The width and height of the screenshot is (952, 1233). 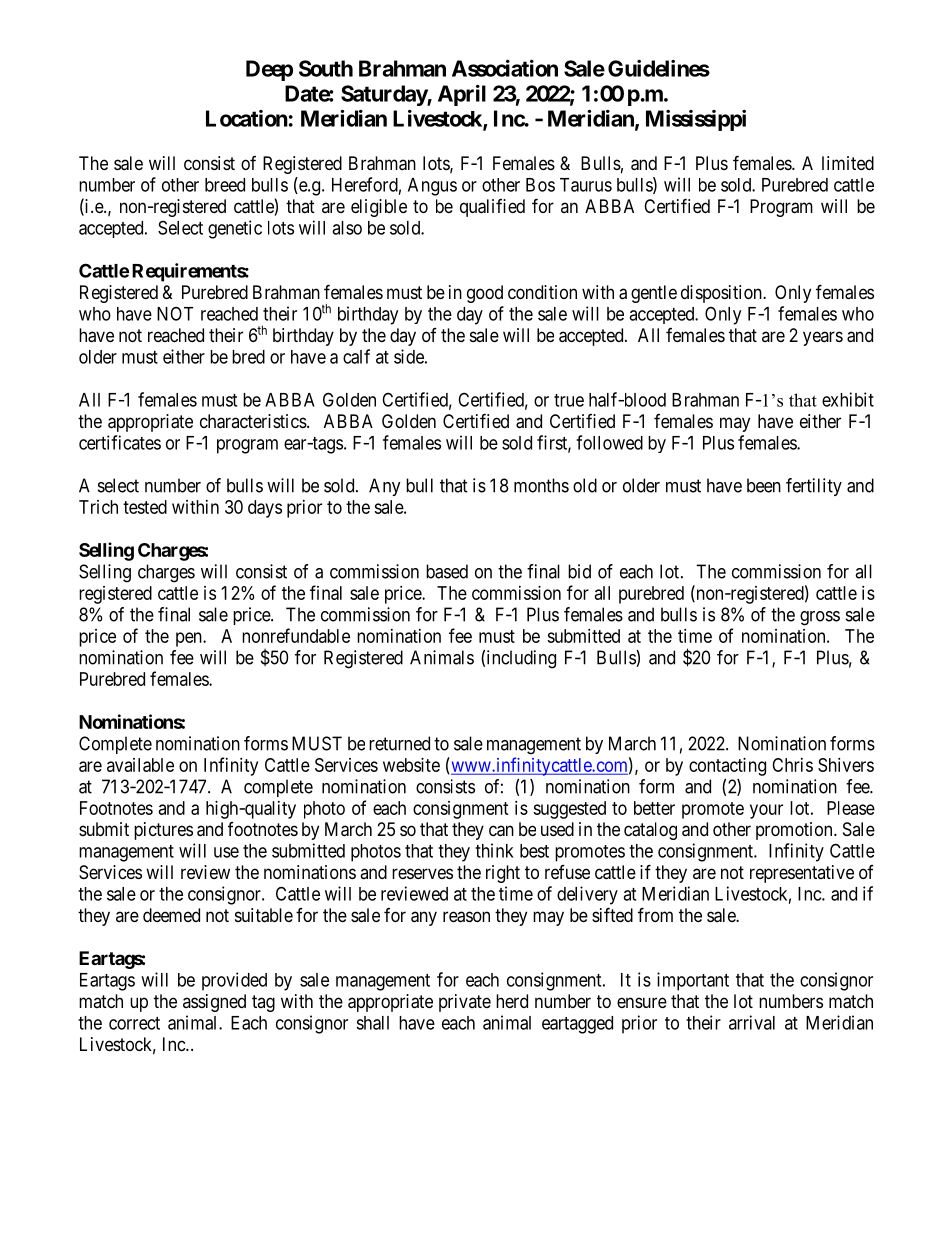 I want to click on assigned, so click(x=214, y=1003).
